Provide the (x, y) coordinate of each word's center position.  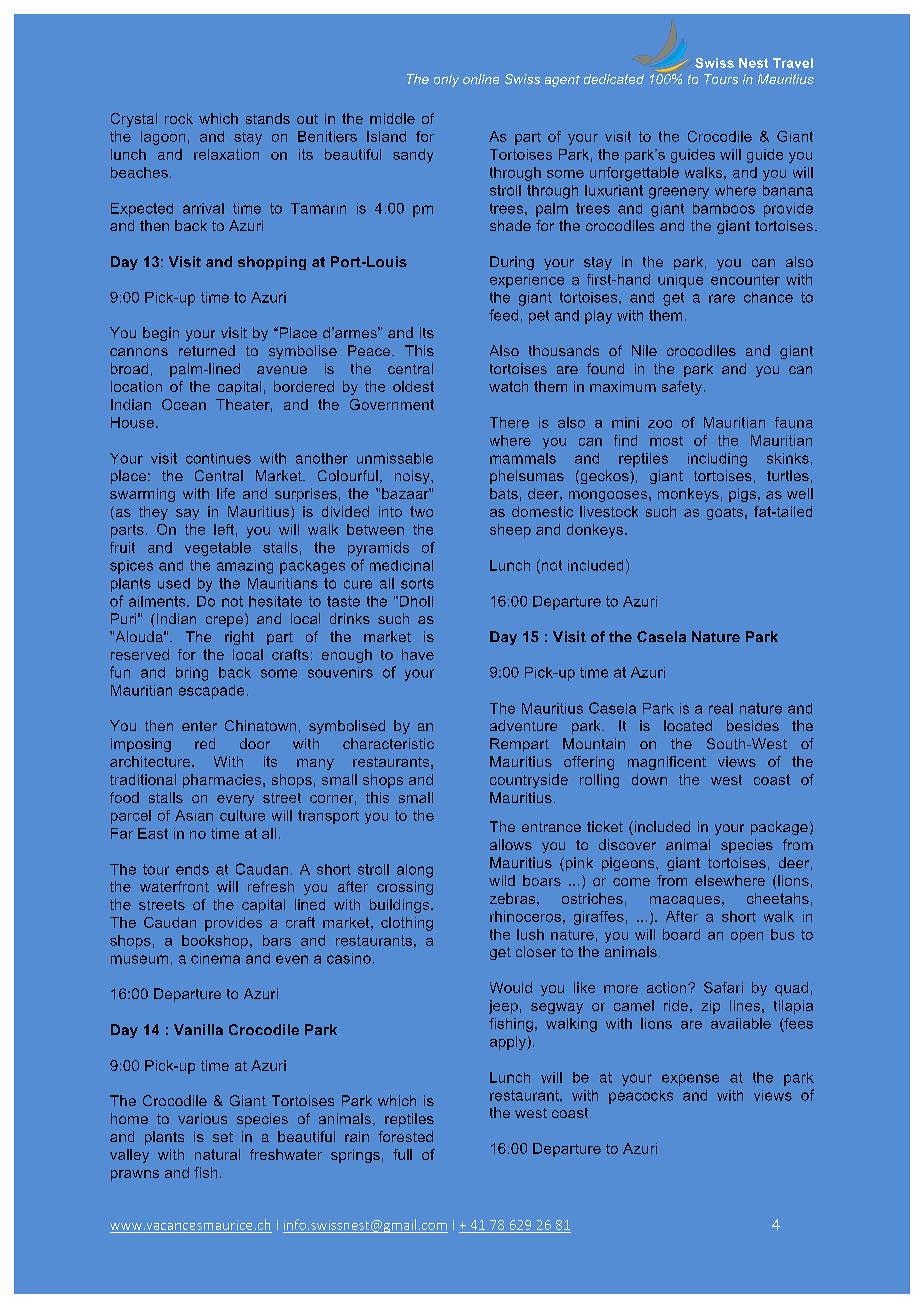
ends (192, 869)
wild (502, 880)
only (446, 80)
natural (217, 1154)
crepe (226, 620)
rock (179, 118)
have (418, 654)
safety (683, 388)
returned (207, 350)
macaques (685, 901)
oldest (413, 386)
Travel (793, 63)
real (721, 708)
